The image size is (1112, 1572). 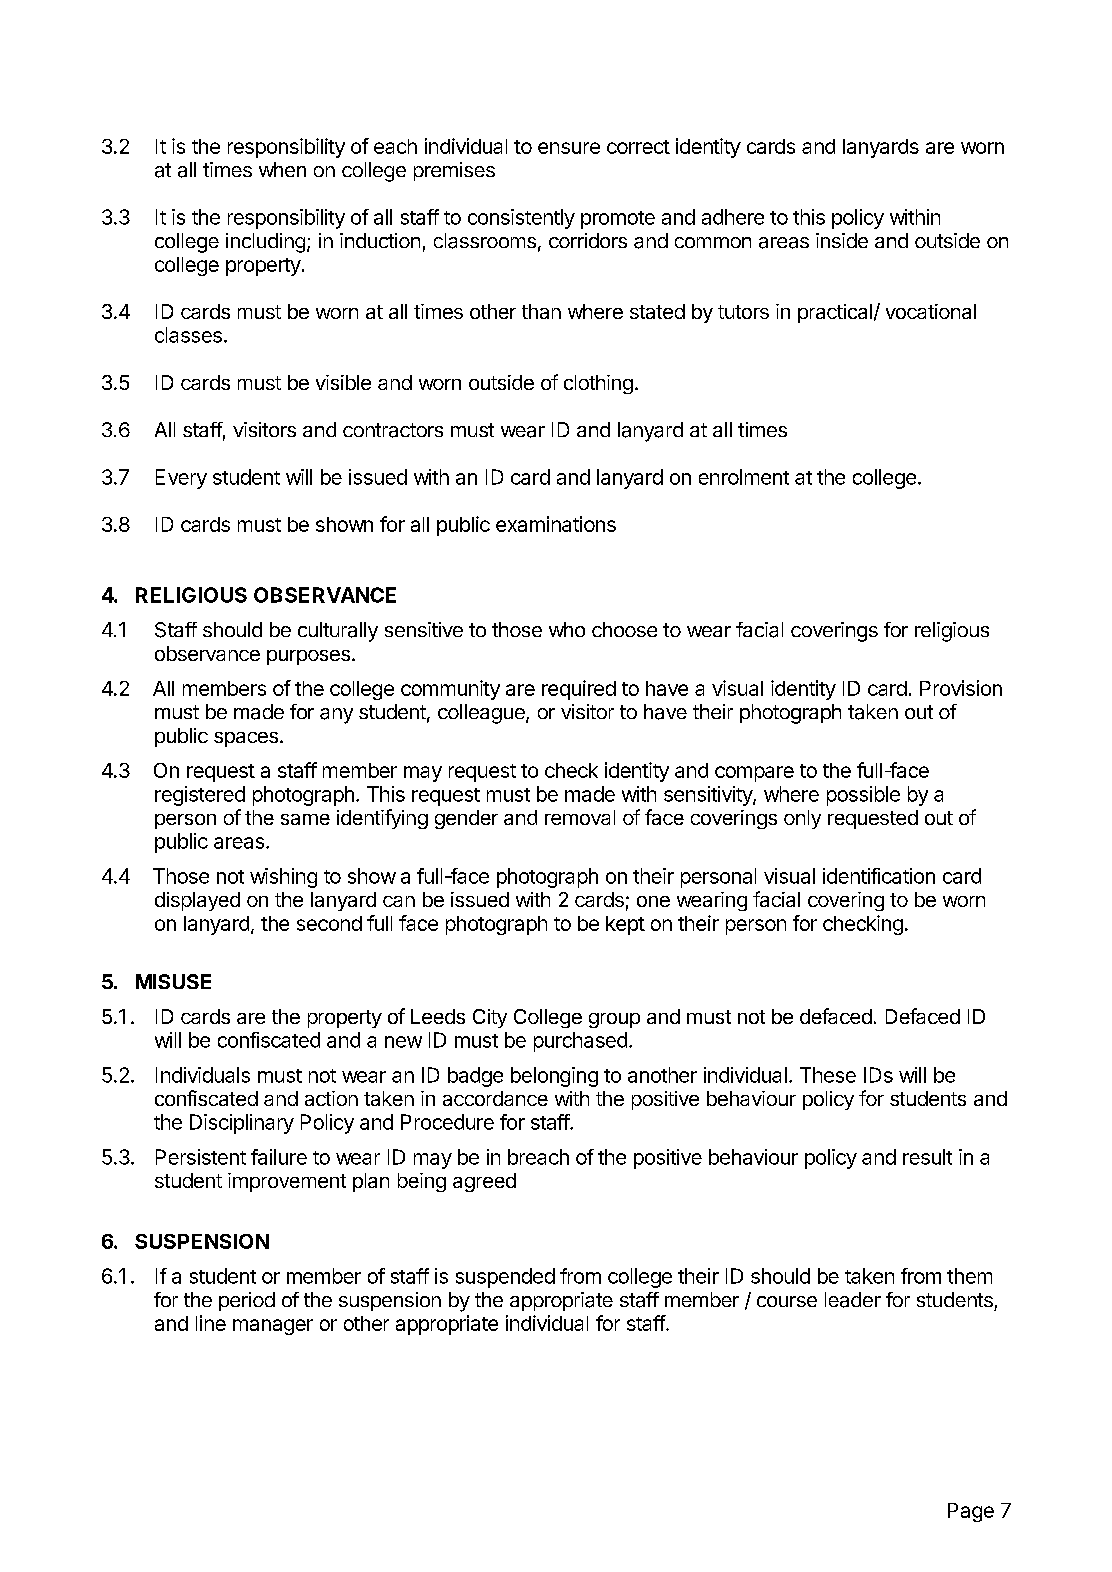 What do you see at coordinates (961, 688) in the screenshot?
I see `Provision` at bounding box center [961, 688].
